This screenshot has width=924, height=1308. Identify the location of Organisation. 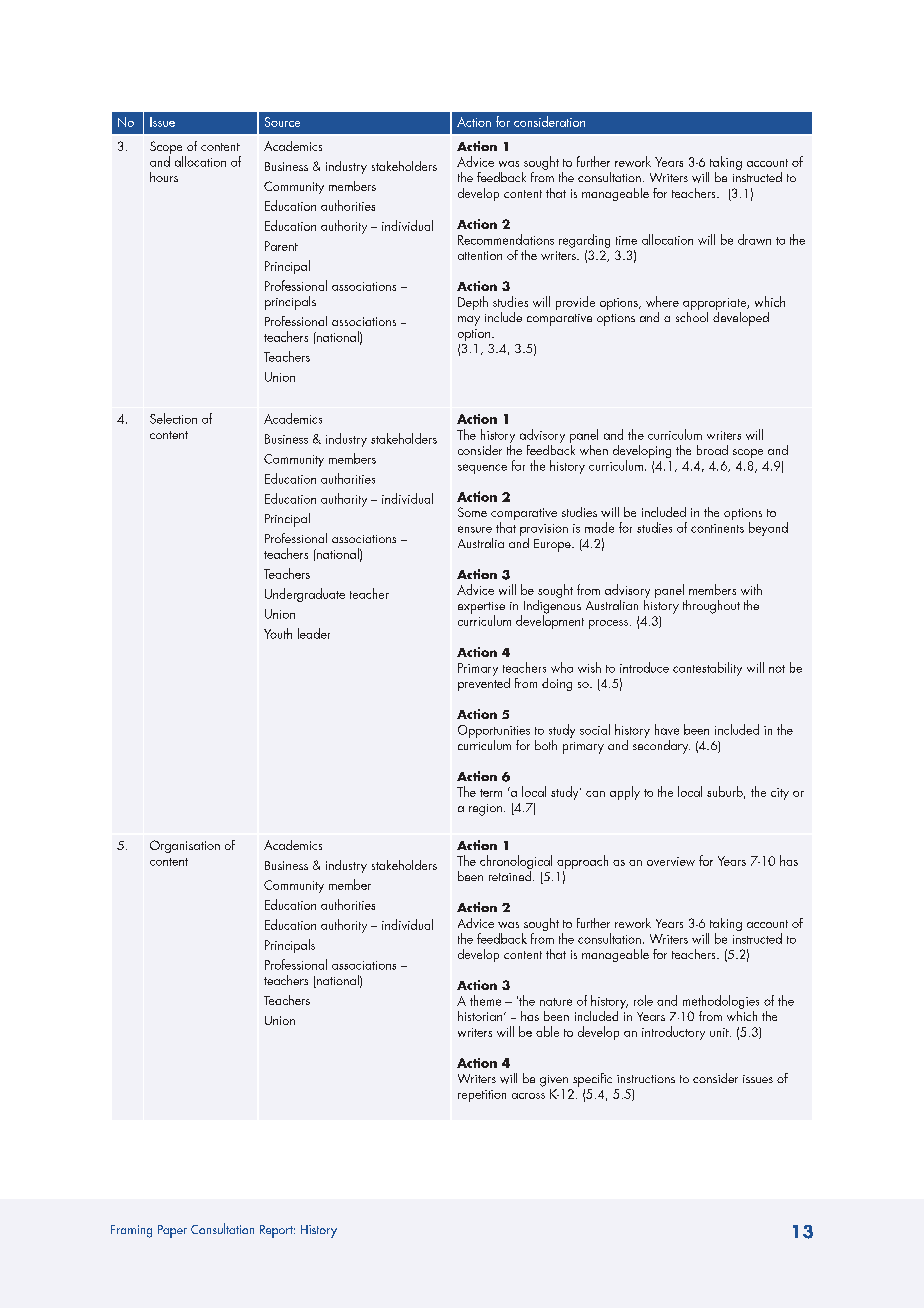
(185, 846).
